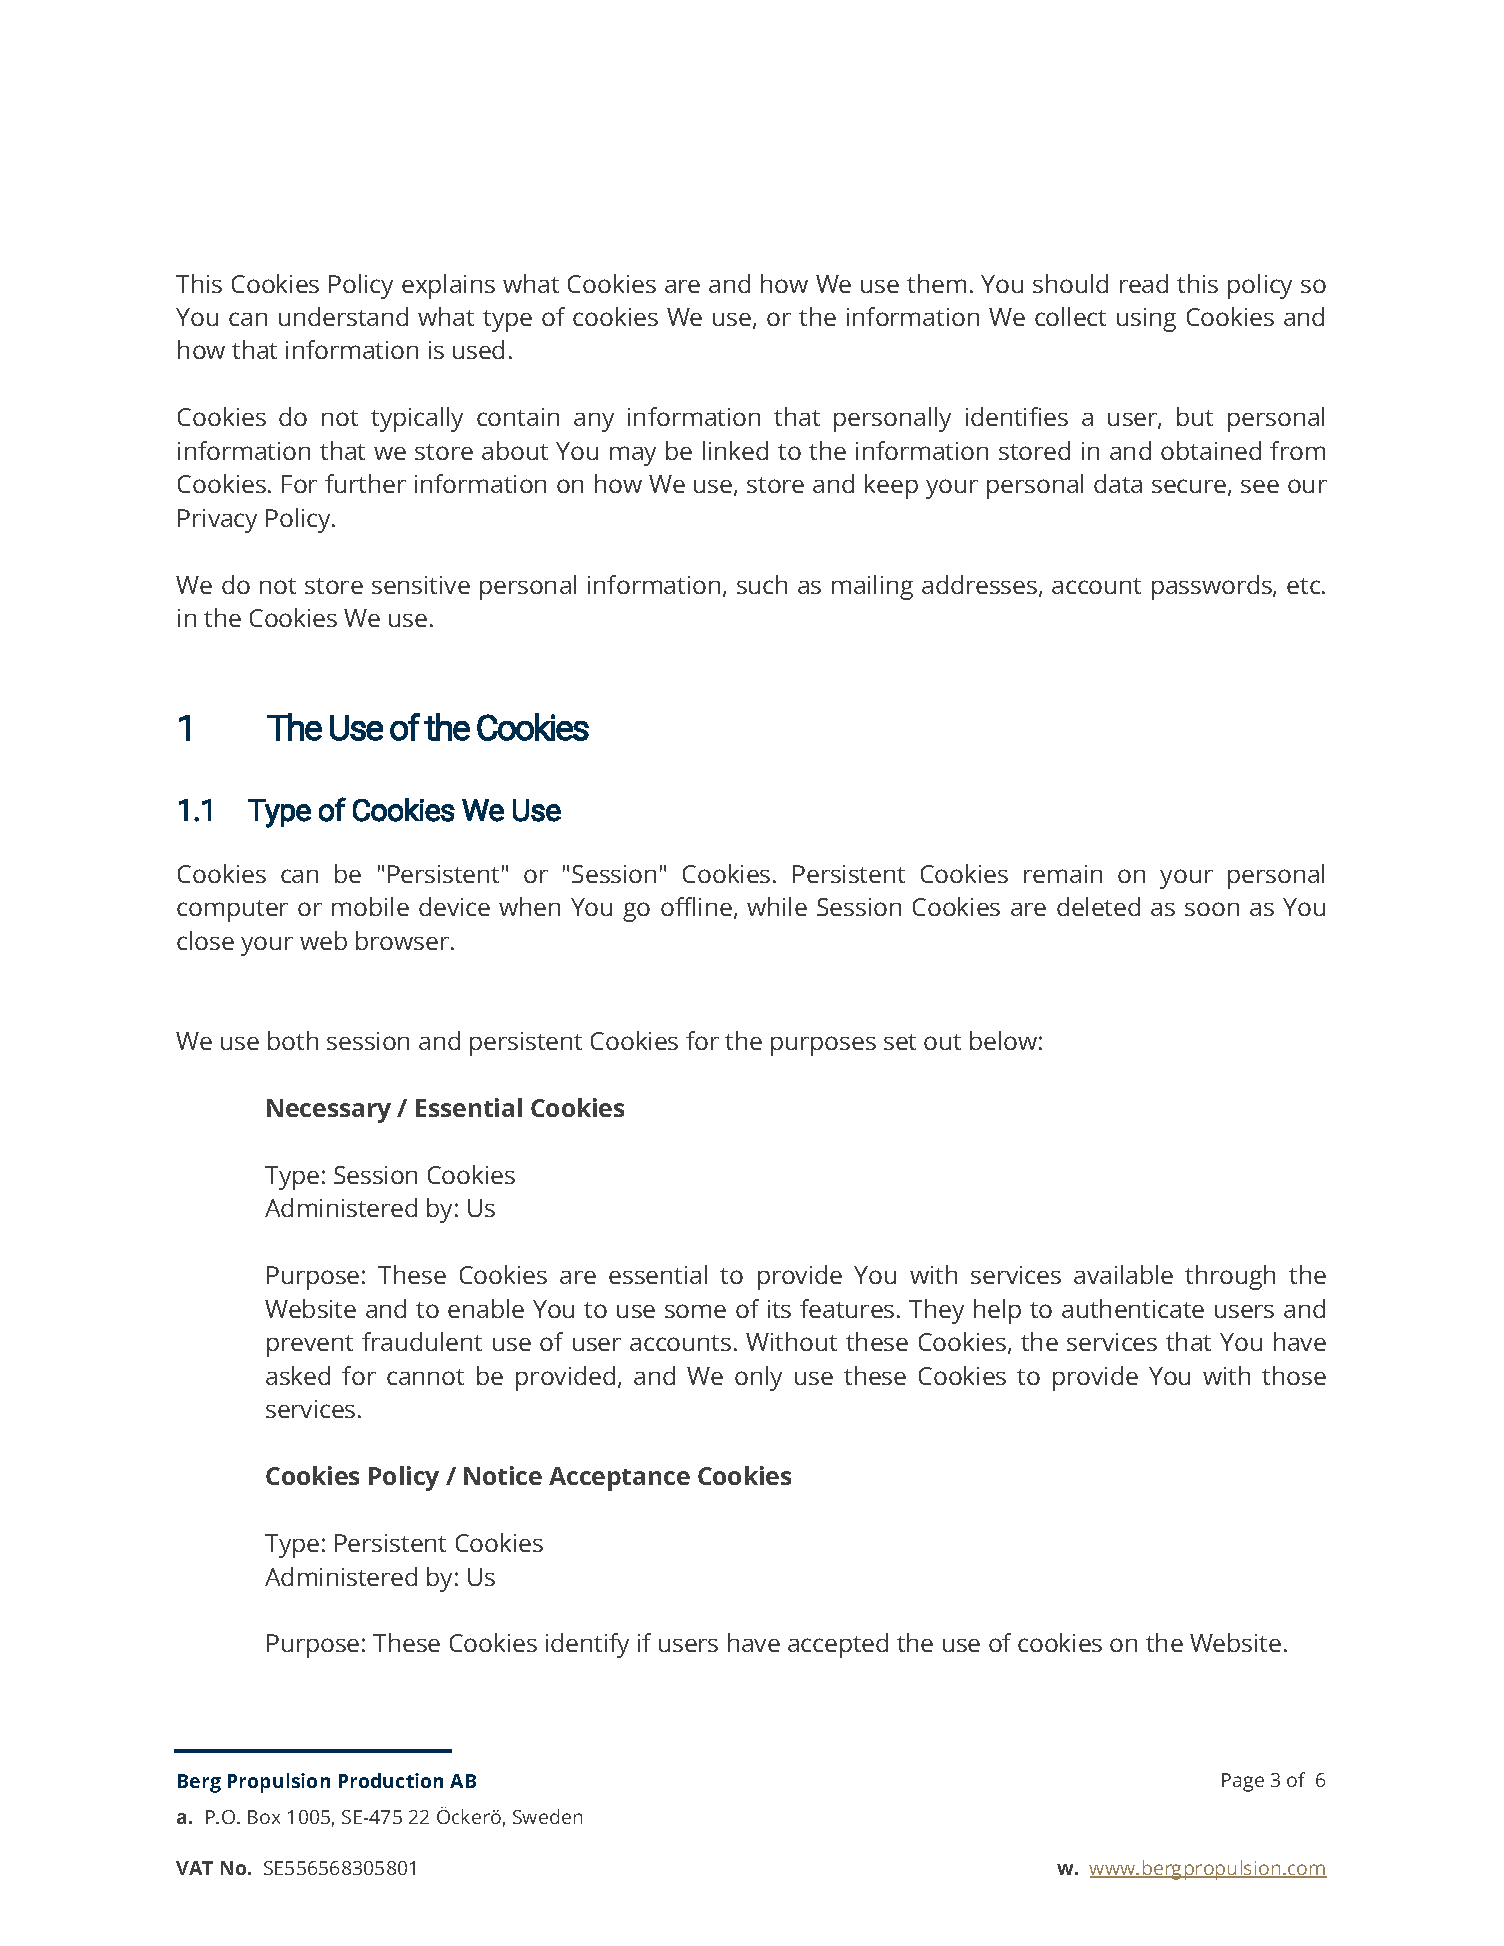 This page has height=1946, width=1504. I want to click on such, so click(762, 584).
